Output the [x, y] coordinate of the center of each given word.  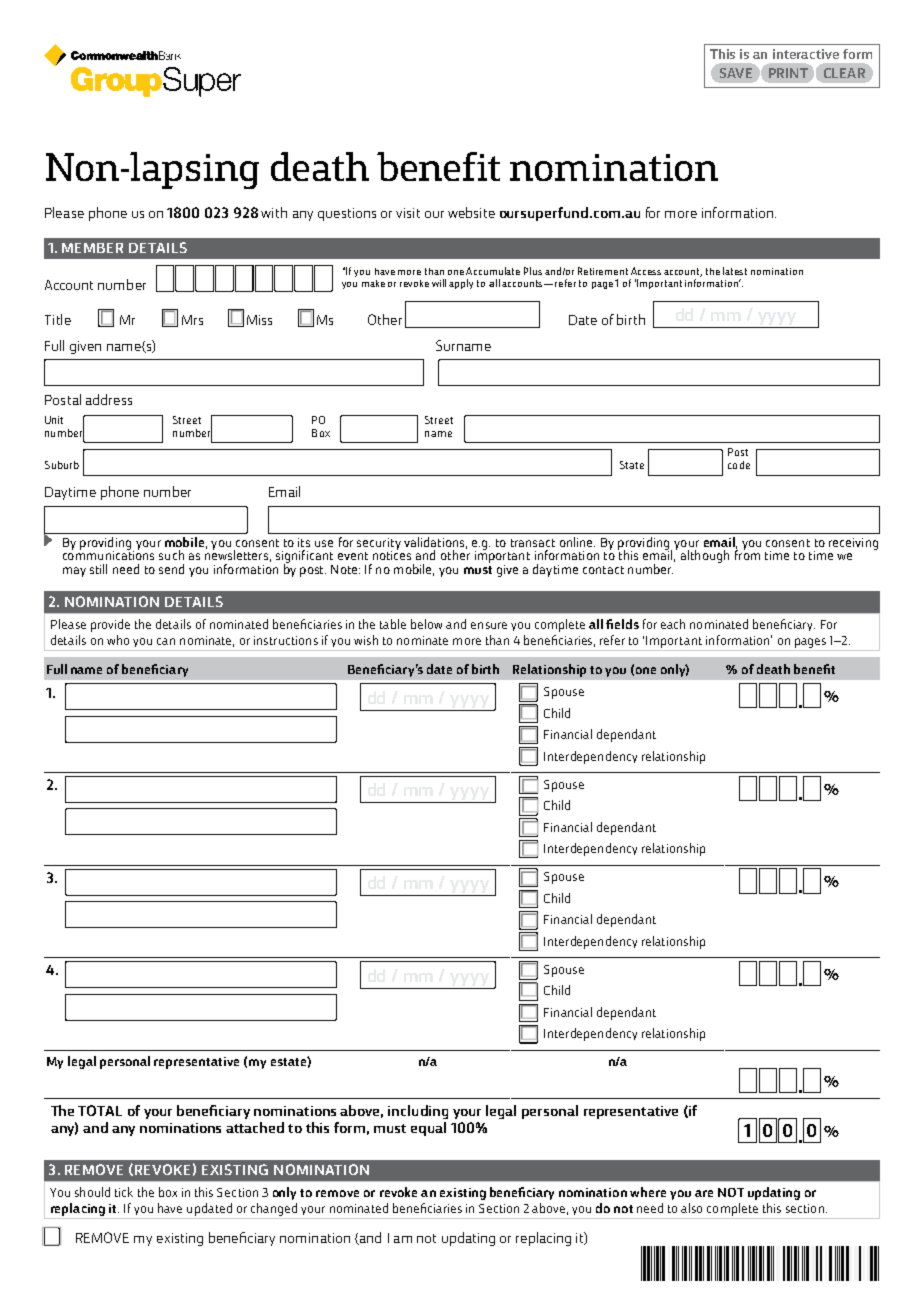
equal [428, 1129]
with [274, 212]
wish [366, 640]
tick [124, 1192]
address [109, 399]
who [118, 640]
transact [533, 543]
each [673, 624]
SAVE [736, 73]
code [739, 465]
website [471, 212]
